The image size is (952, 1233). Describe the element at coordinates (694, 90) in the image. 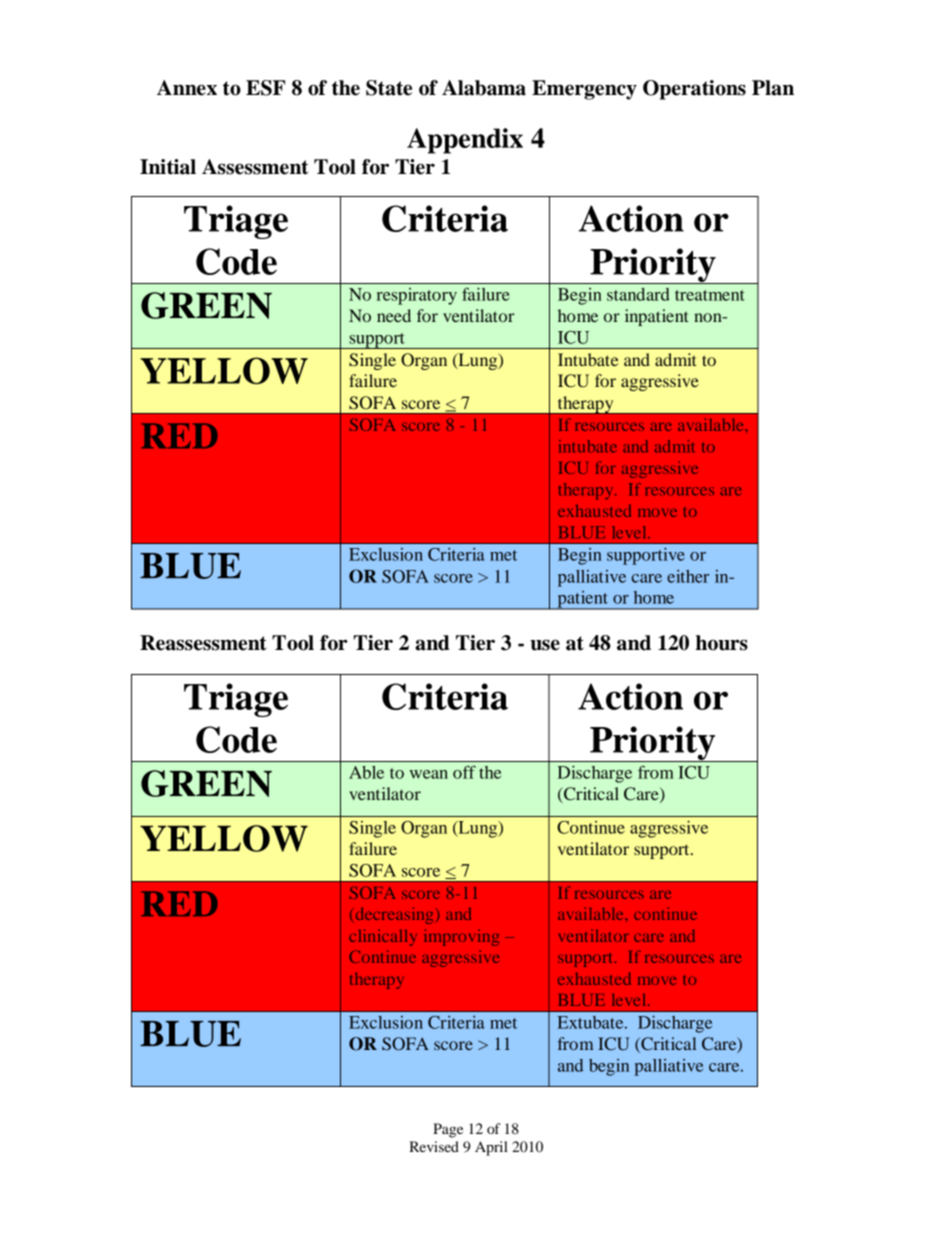

I see `Operations` at that location.
